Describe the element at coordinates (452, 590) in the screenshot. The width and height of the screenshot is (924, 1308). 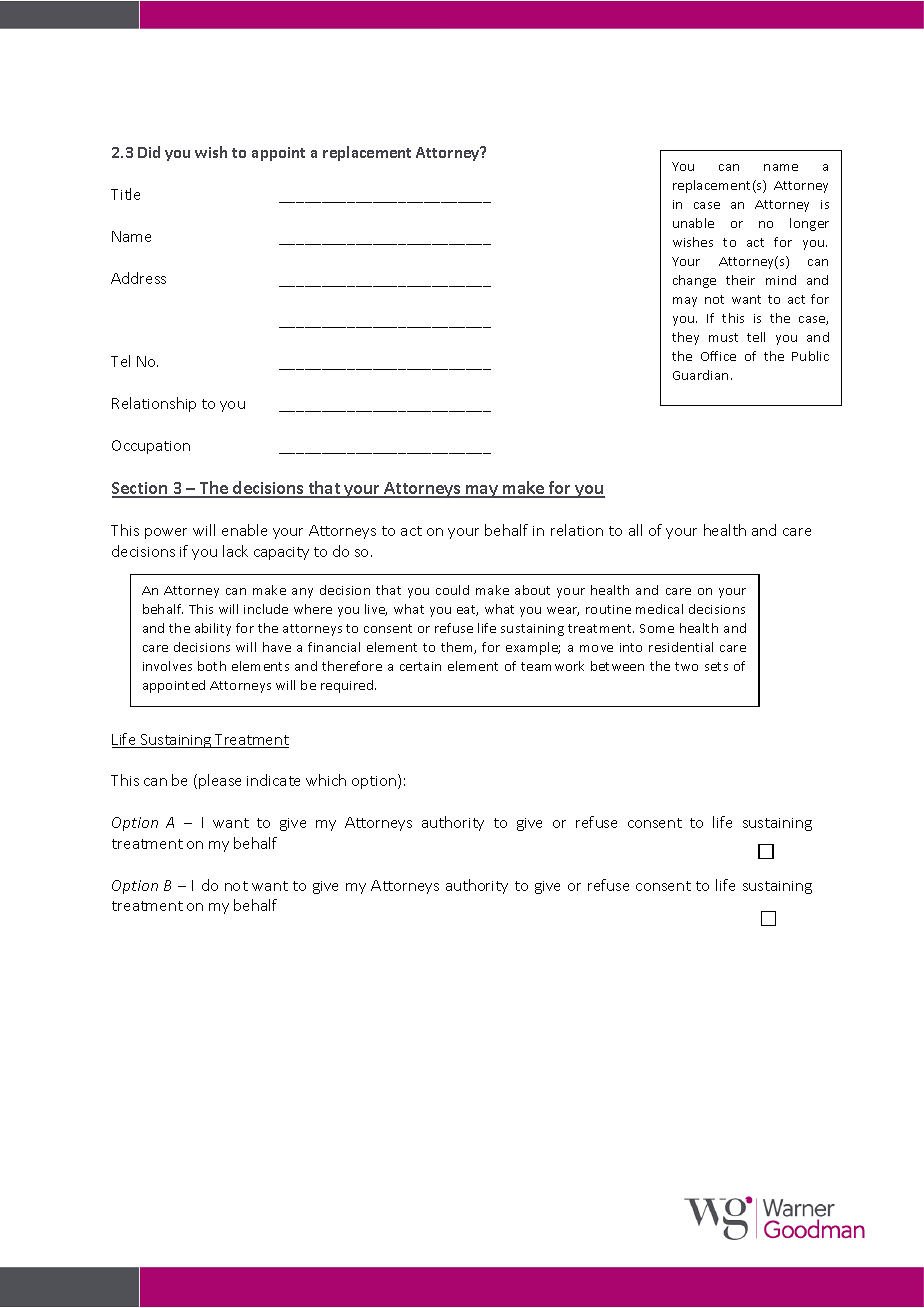
I see `could` at that location.
